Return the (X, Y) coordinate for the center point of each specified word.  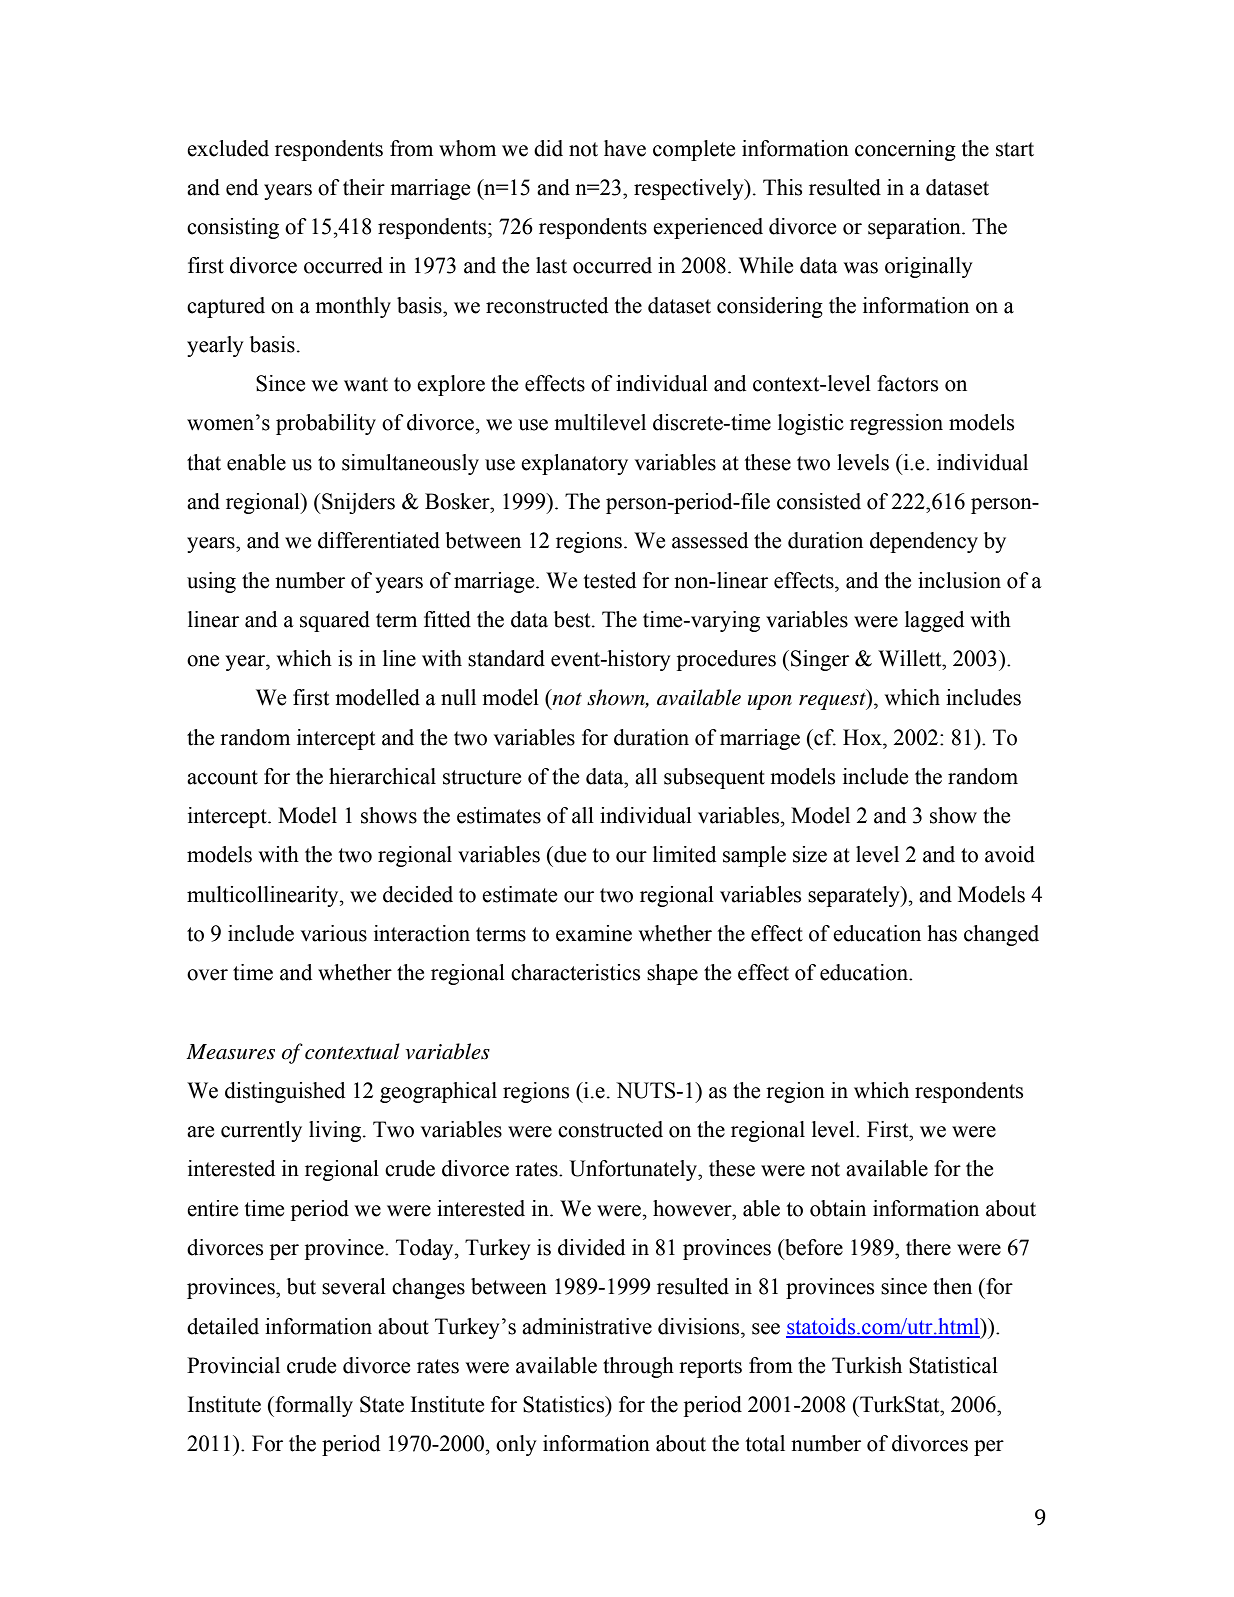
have (625, 148)
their (364, 187)
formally (313, 1406)
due (569, 854)
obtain (838, 1208)
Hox (863, 737)
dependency (924, 542)
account (222, 777)
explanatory (574, 464)
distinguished (285, 1092)
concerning (905, 150)
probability (326, 424)
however (693, 1208)
